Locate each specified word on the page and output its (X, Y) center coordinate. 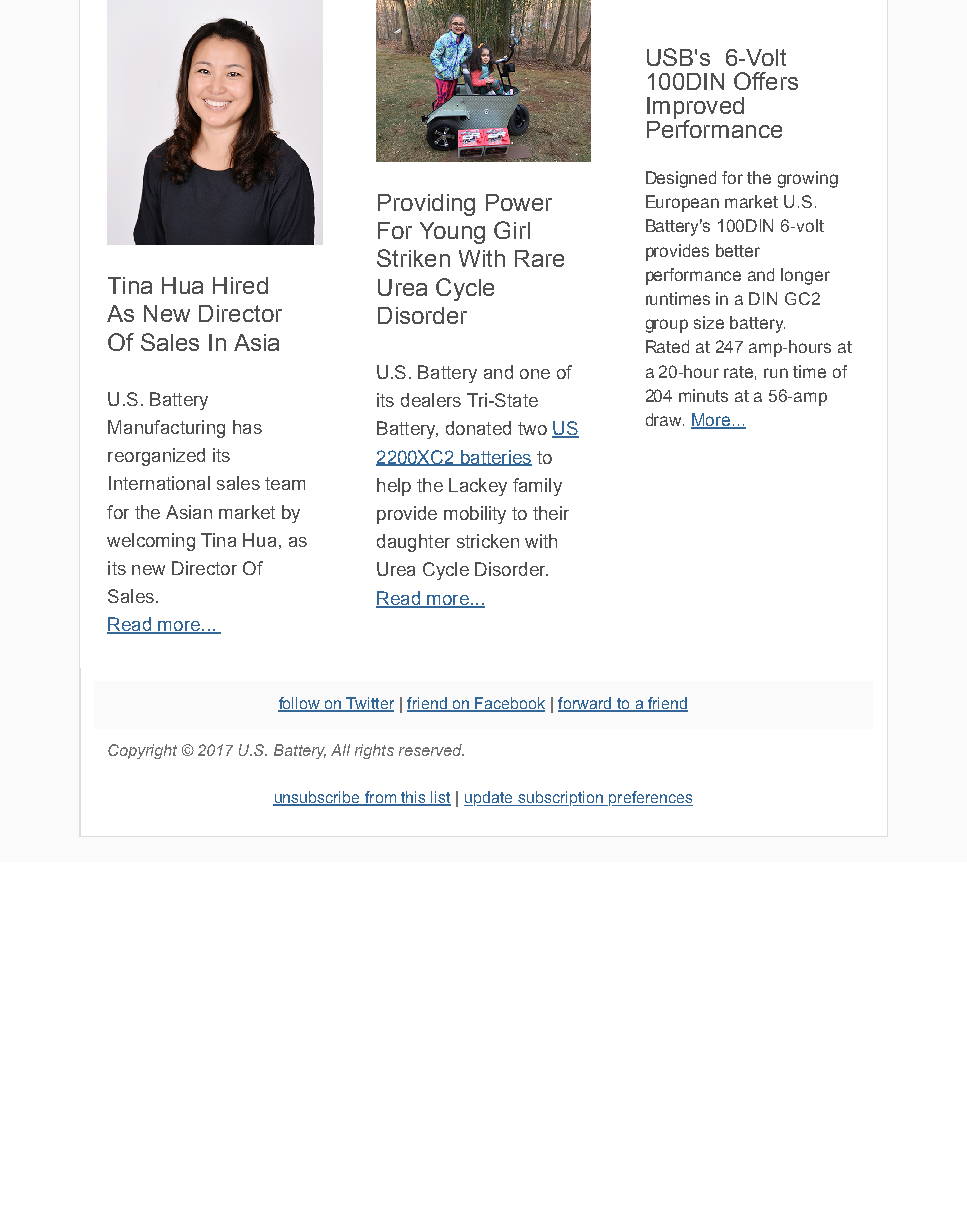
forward (585, 704)
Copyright (142, 751)
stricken (488, 541)
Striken (413, 258)
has (247, 427)
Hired (240, 285)
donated (478, 428)
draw (665, 419)
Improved (695, 109)
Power (519, 202)
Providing (426, 205)
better (738, 250)
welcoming (151, 542)
